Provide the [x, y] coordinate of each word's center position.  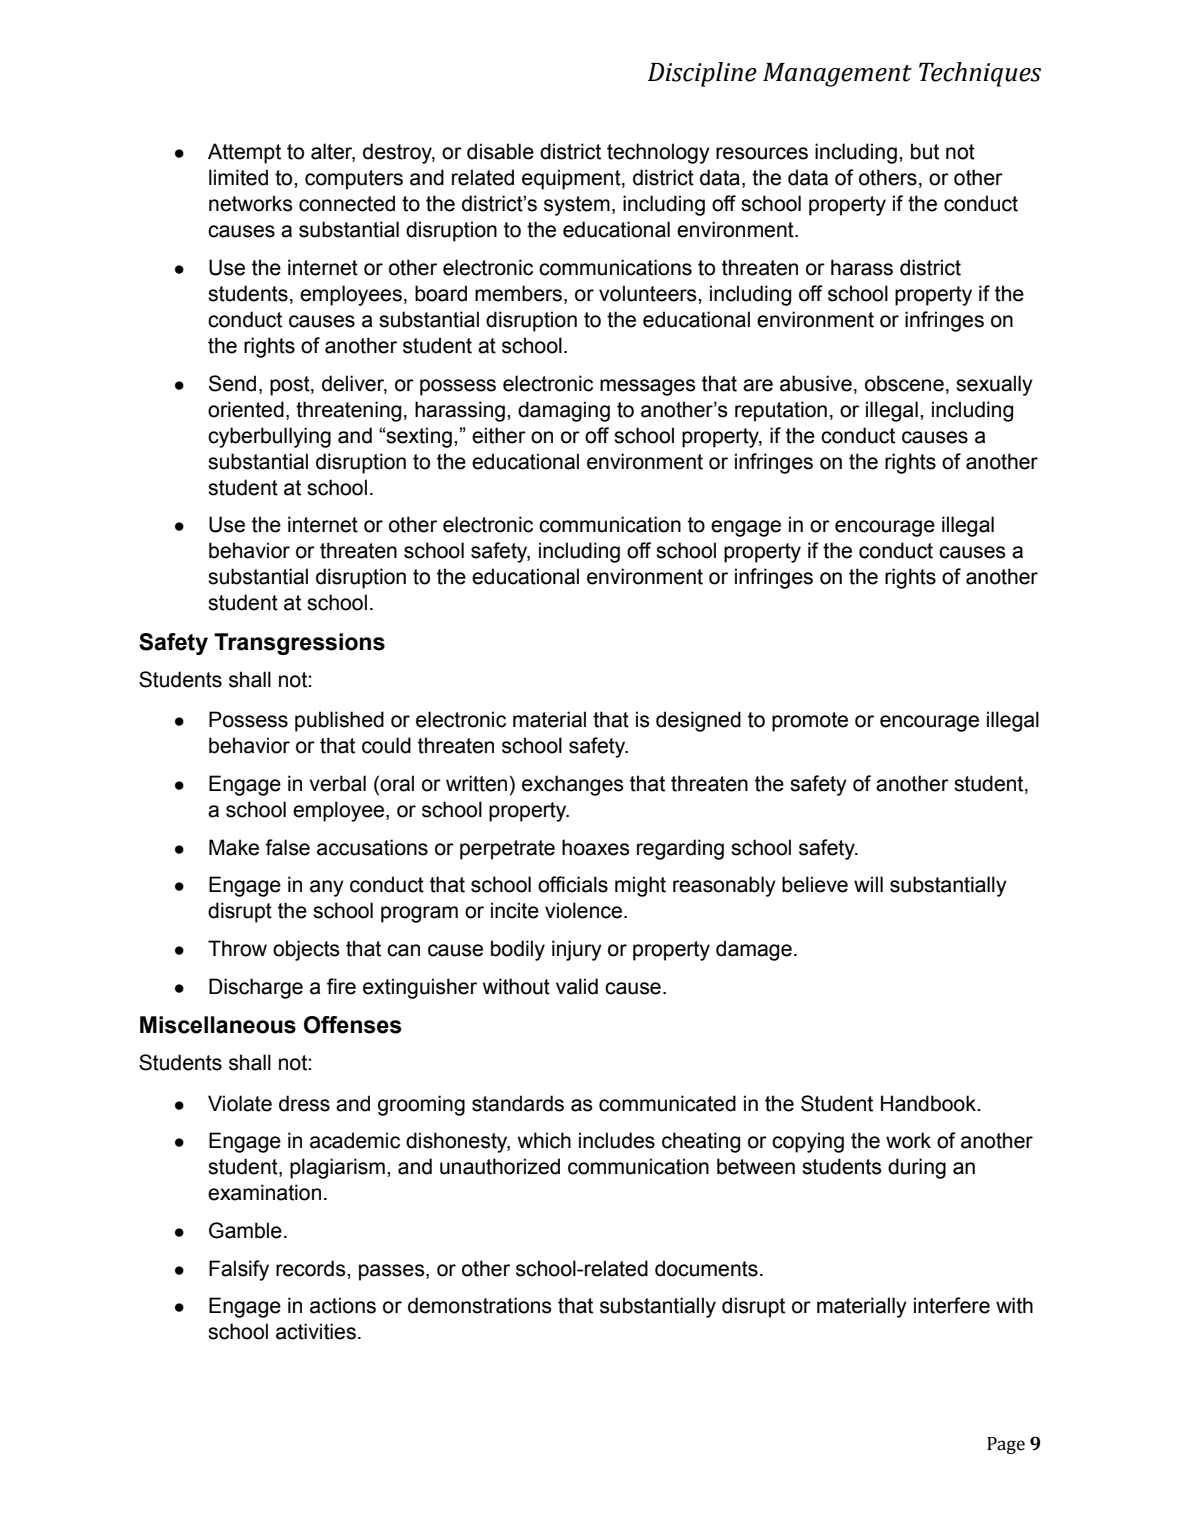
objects [306, 950]
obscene [904, 383]
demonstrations [480, 1305]
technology [658, 153]
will [868, 884]
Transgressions [299, 644]
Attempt [244, 153]
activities [316, 1331]
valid [577, 986]
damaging [564, 411]
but [925, 151]
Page [1006, 1445]
